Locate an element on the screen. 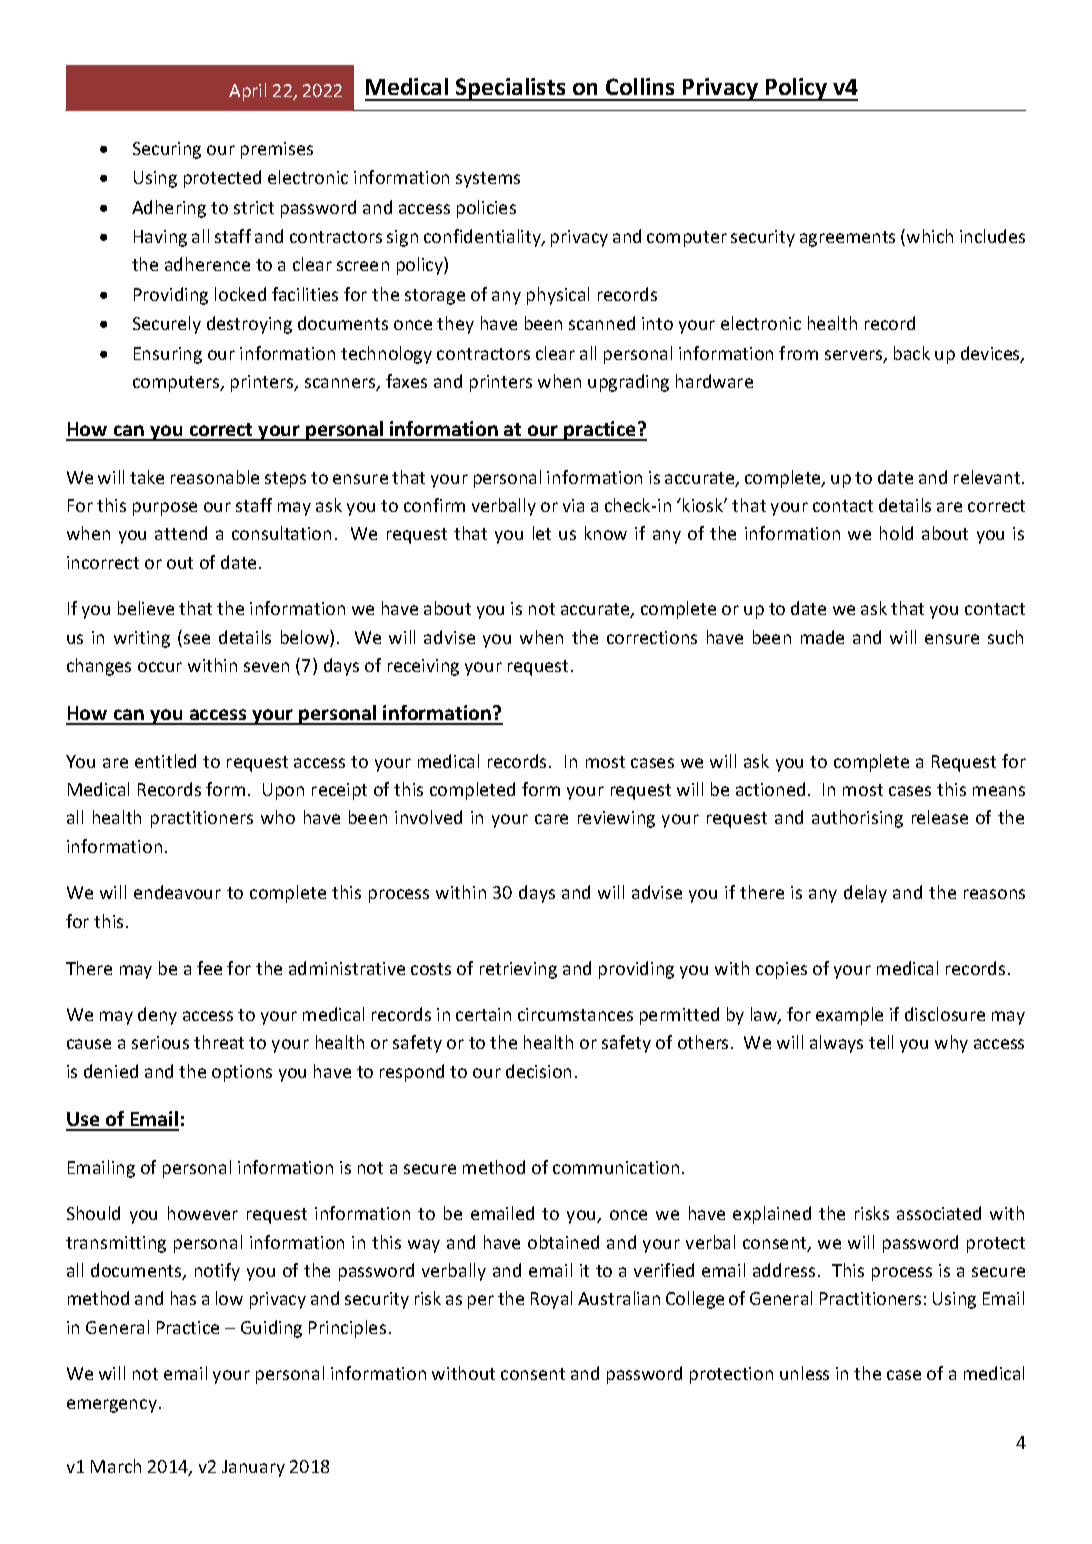  authorising is located at coordinates (857, 819).
